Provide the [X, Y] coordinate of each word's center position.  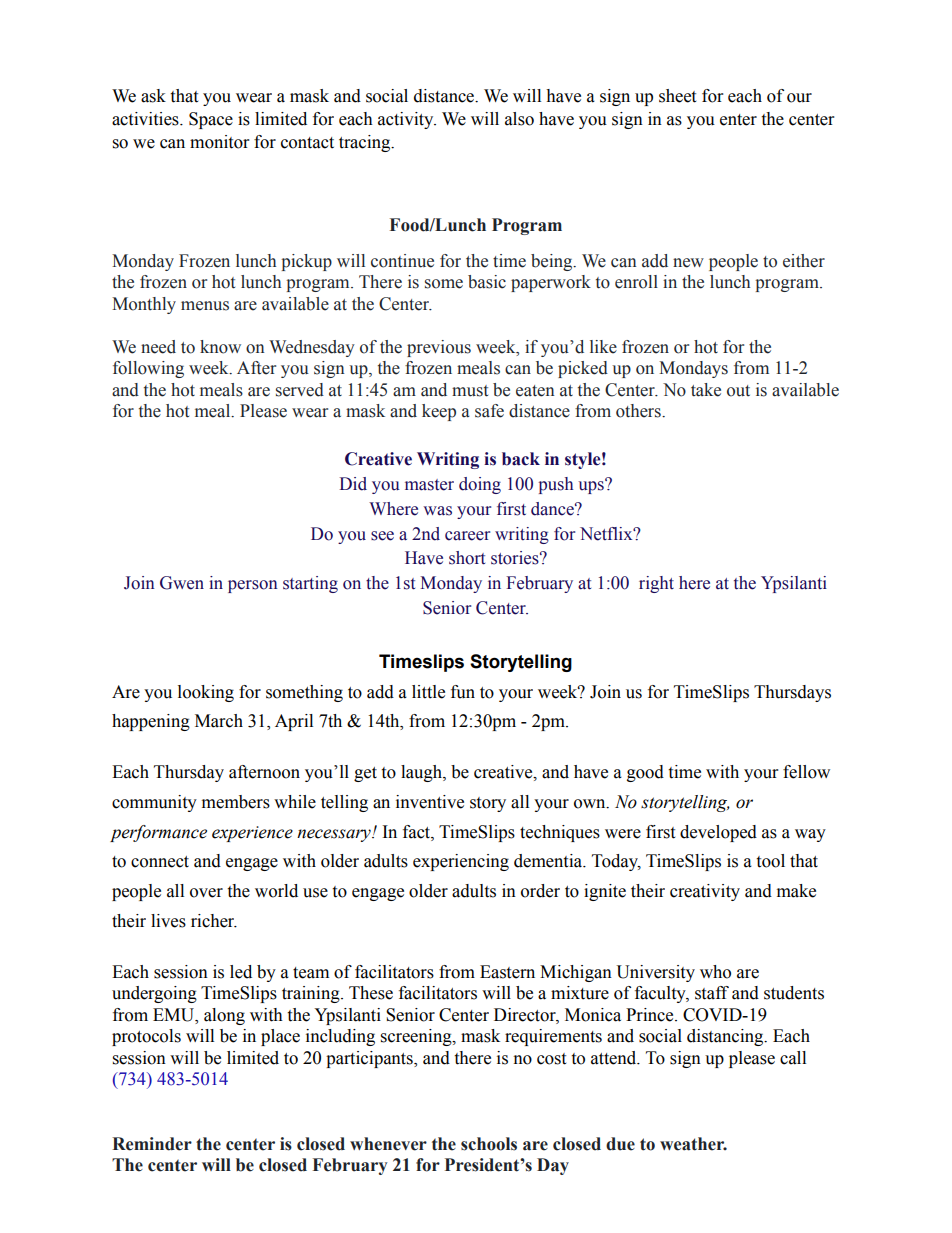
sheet [677, 96]
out [738, 391]
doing [480, 485]
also [519, 119]
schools [489, 1144]
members [236, 802]
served [300, 390]
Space [211, 120]
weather [693, 1144]
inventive [430, 802]
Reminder [152, 1144]
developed [718, 833]
